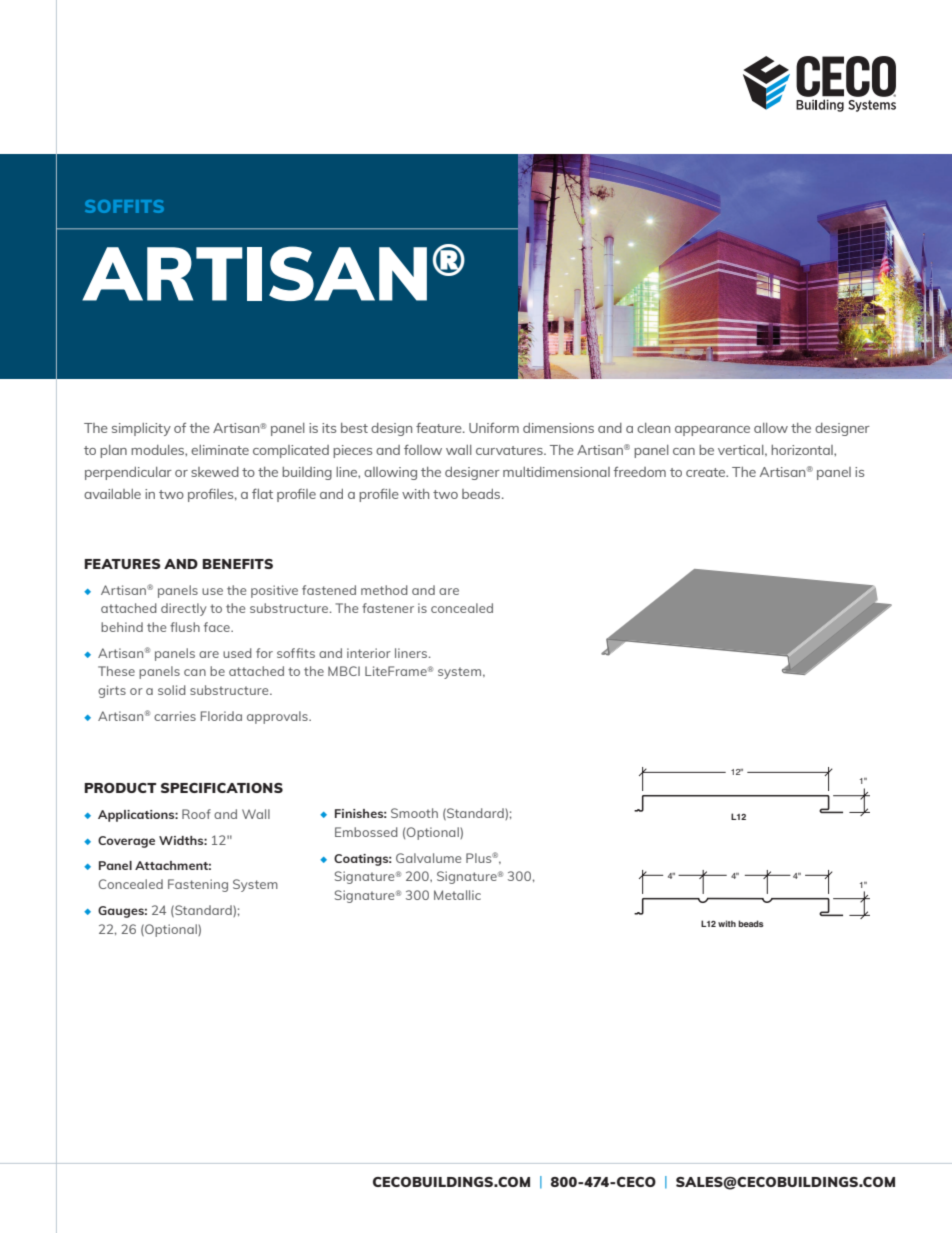 The width and height of the image is (952, 1233). I want to click on appearance, so click(712, 431).
